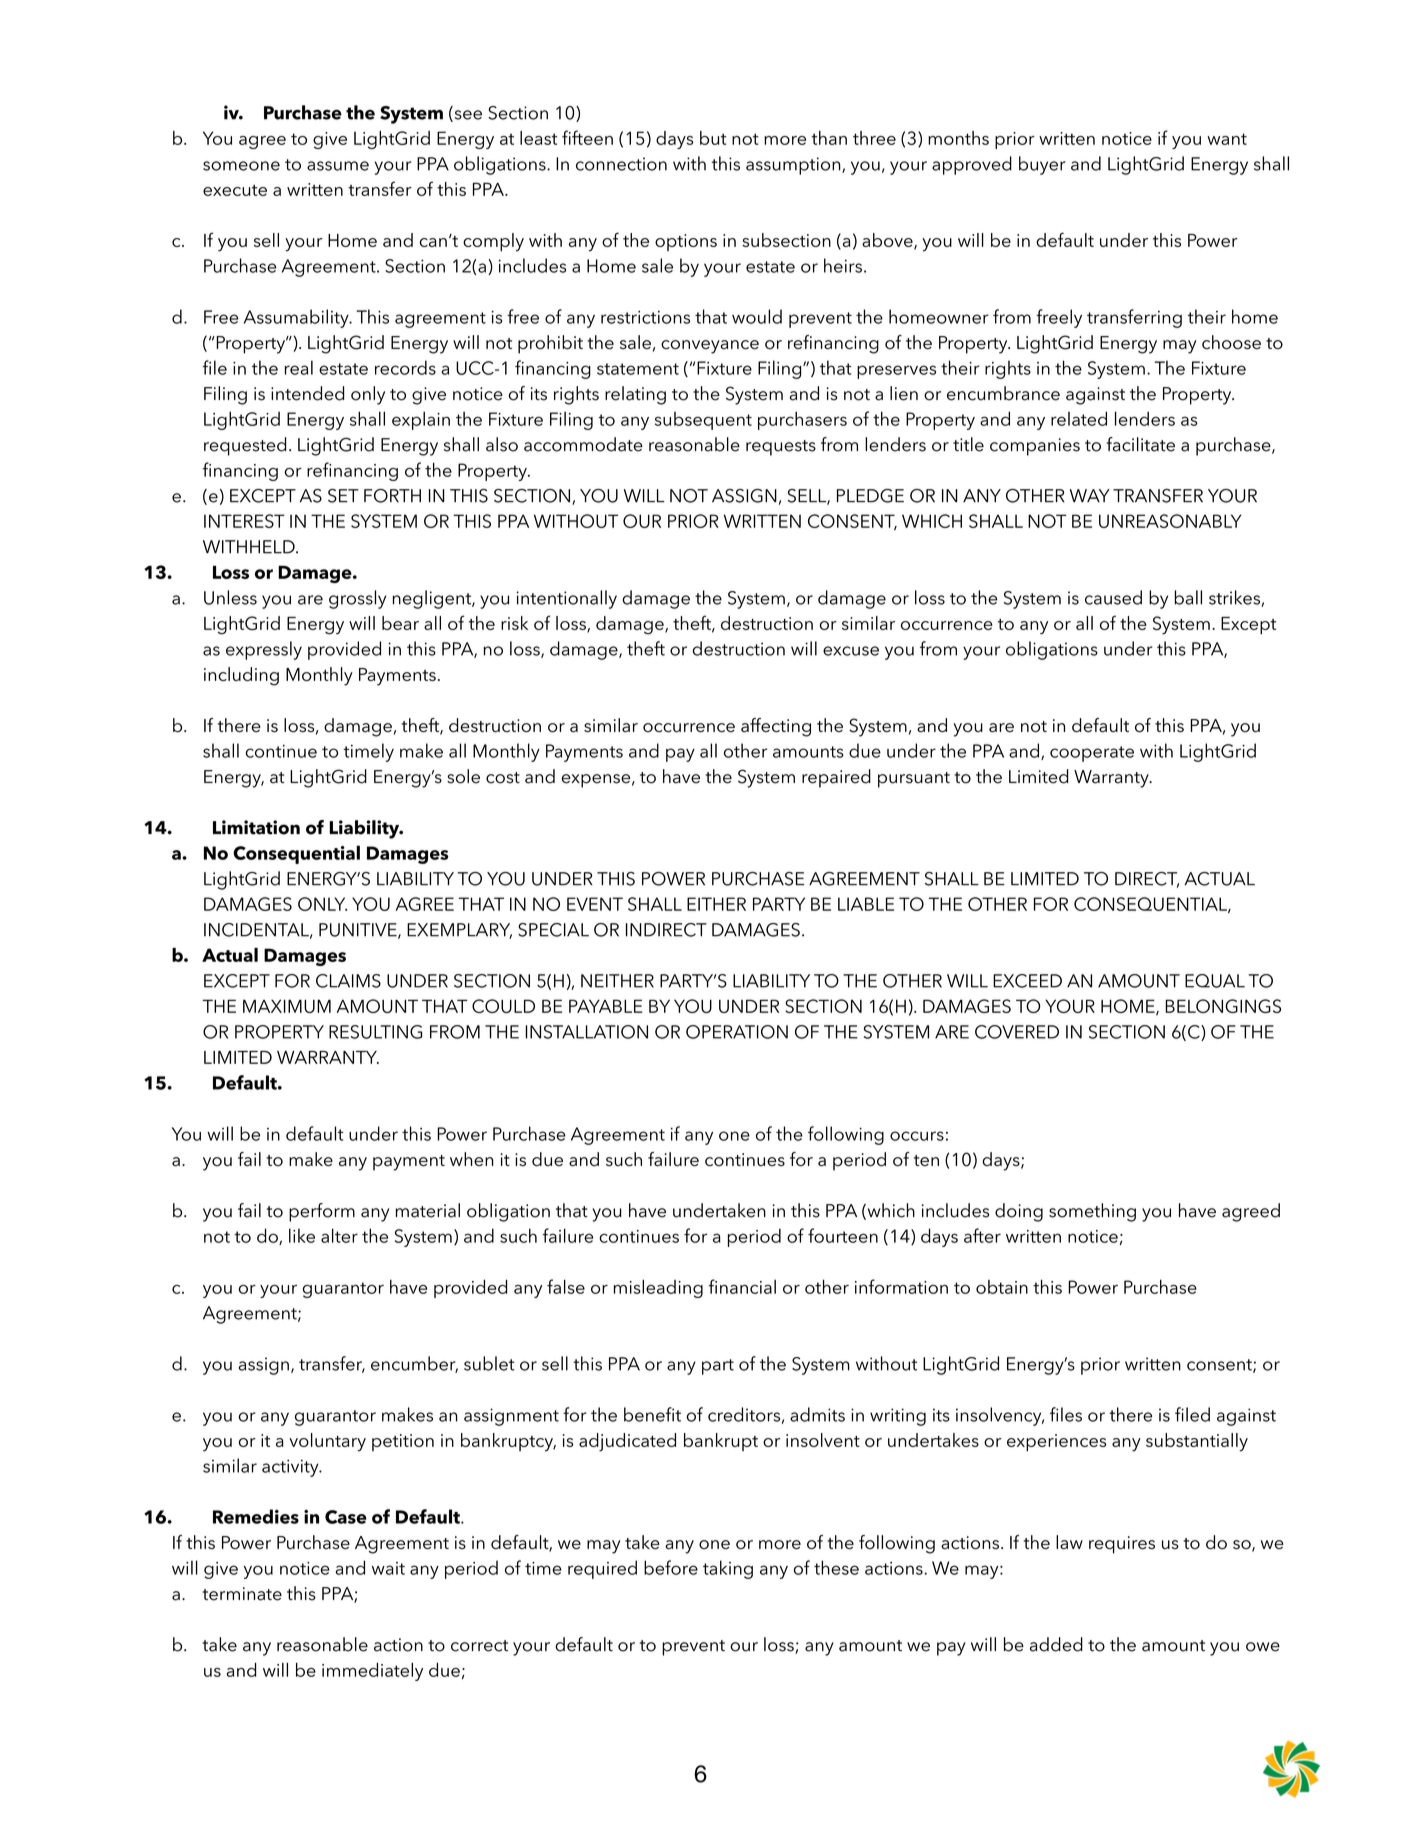 This image has height=1831, width=1401. Describe the element at coordinates (338, 166) in the image. I see `assume` at that location.
